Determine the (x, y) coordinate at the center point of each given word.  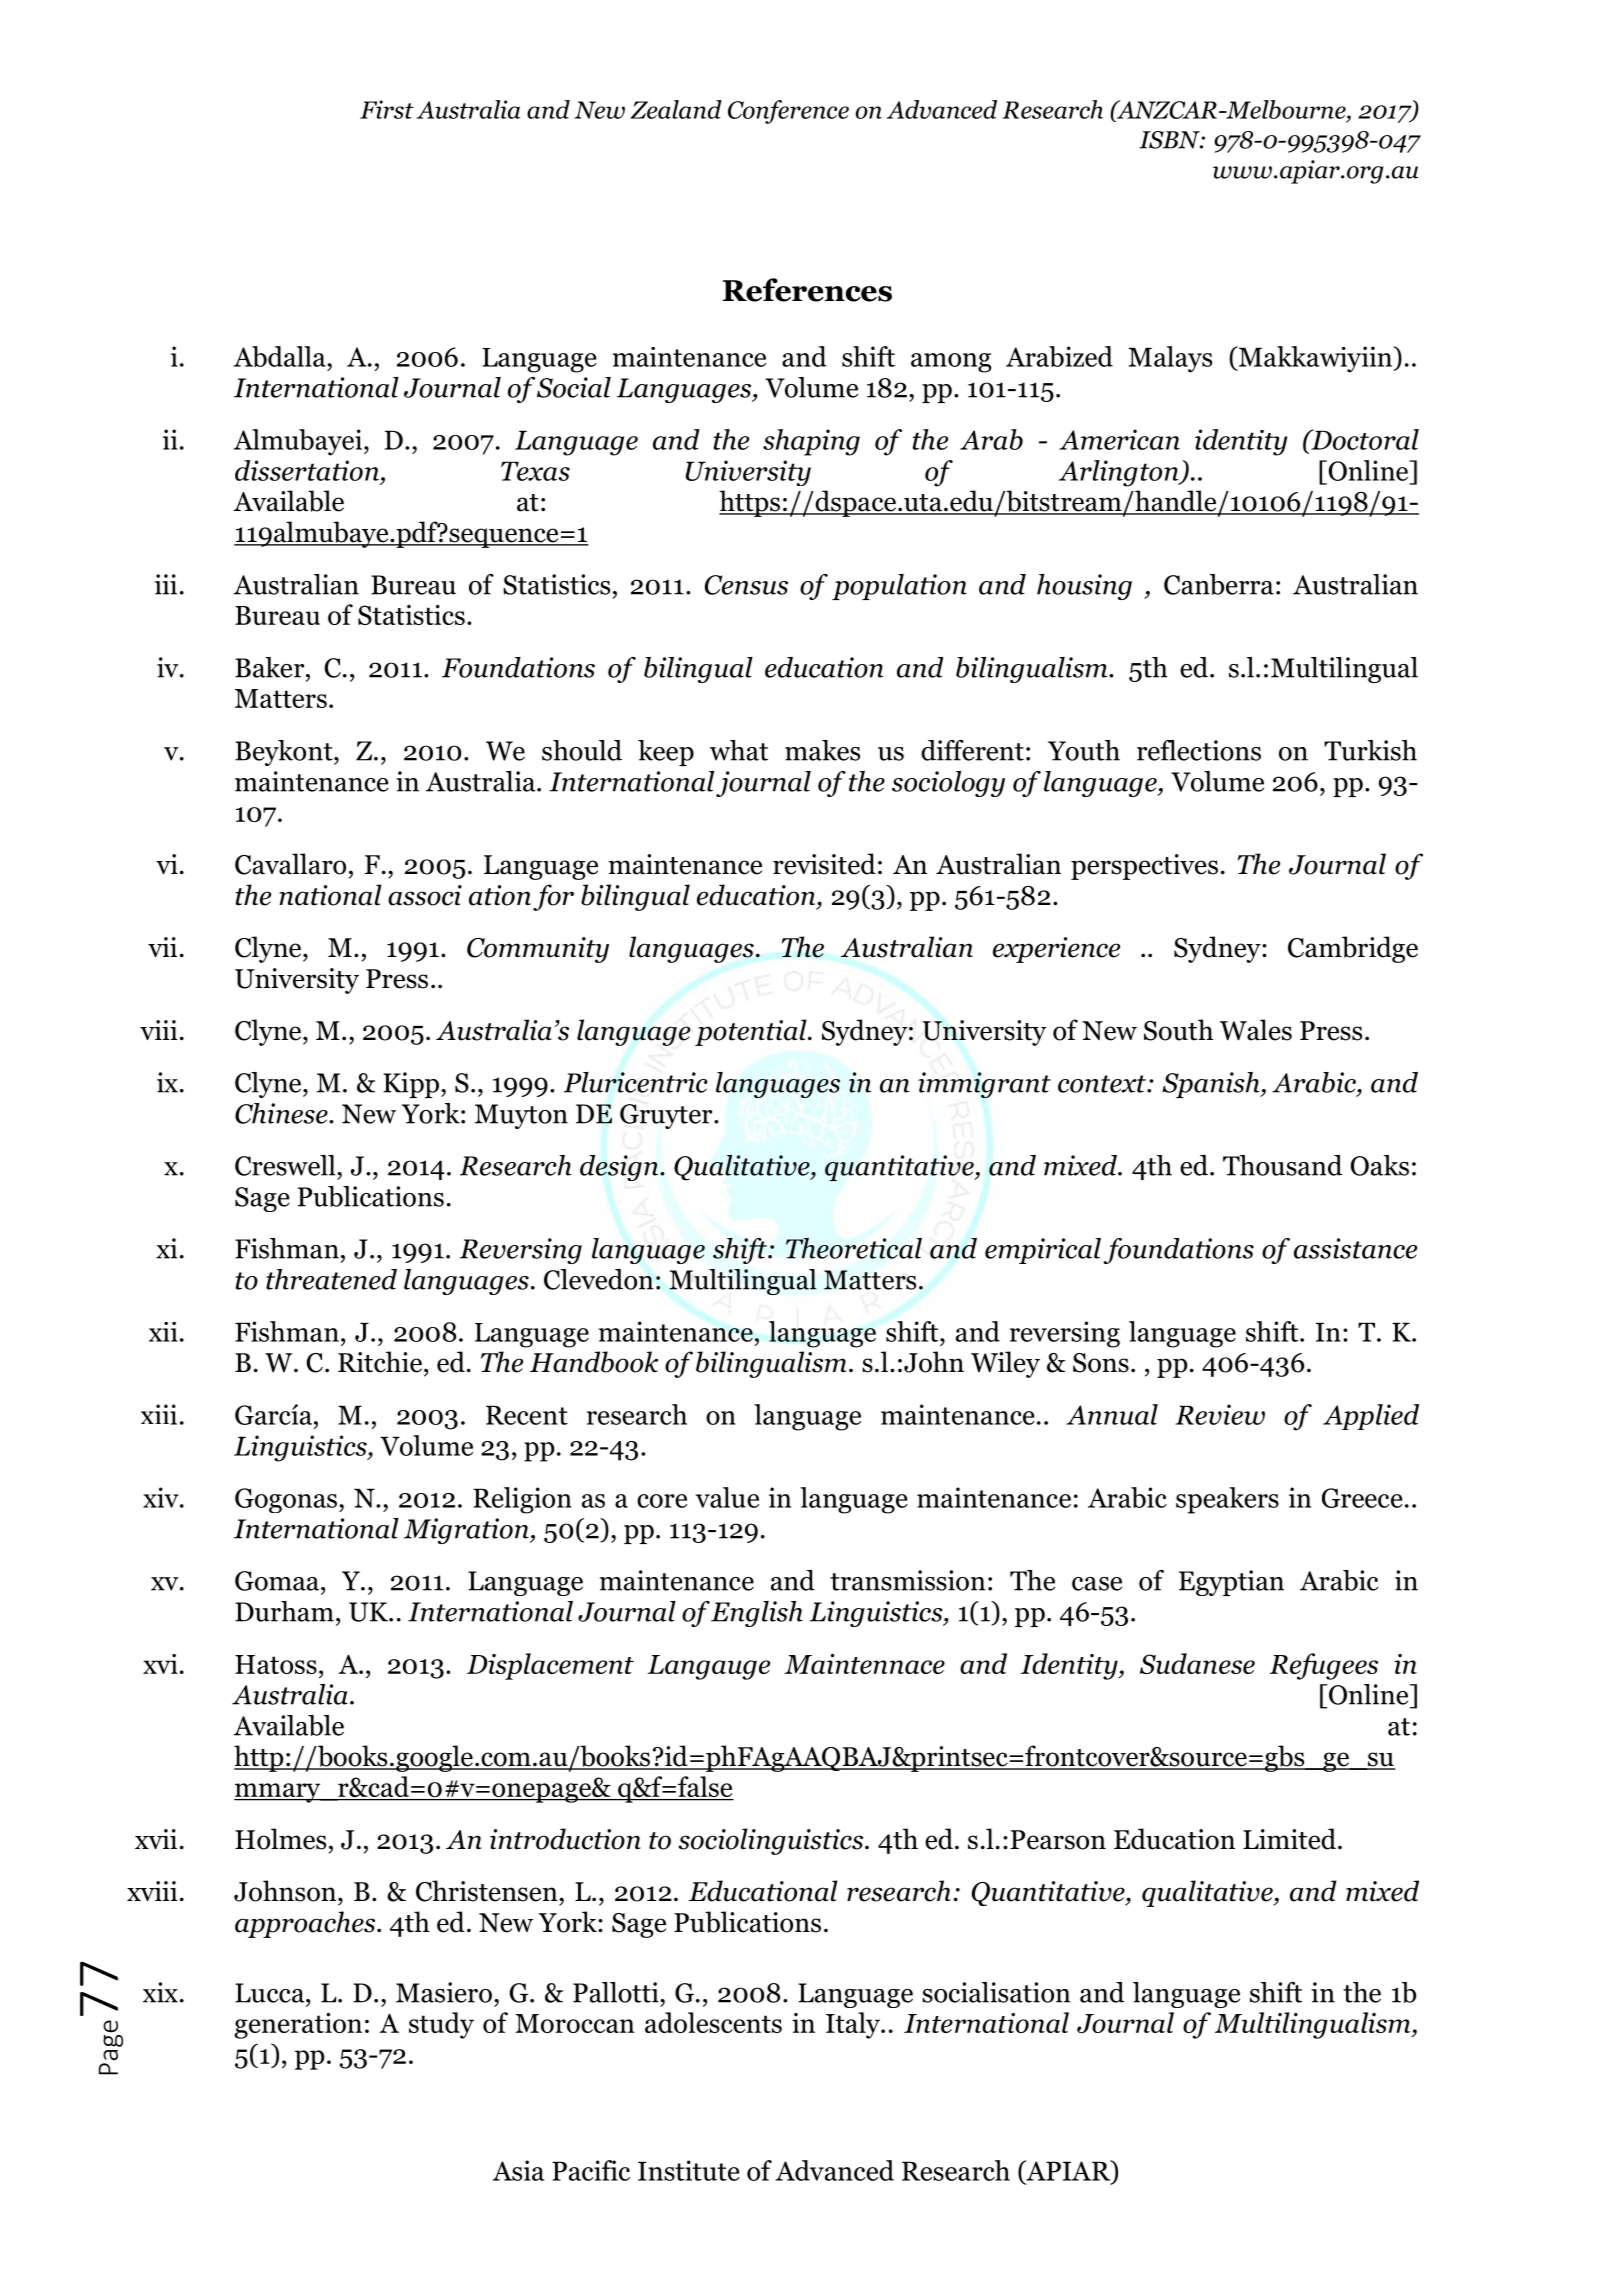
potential (752, 1032)
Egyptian (1231, 1583)
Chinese (282, 1113)
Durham (284, 1611)
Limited (1289, 1839)
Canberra (1219, 584)
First (387, 109)
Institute (689, 2170)
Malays (1170, 359)
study (441, 2025)
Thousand (1282, 1165)
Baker (271, 667)
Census (746, 585)
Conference (788, 112)
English (757, 1614)
